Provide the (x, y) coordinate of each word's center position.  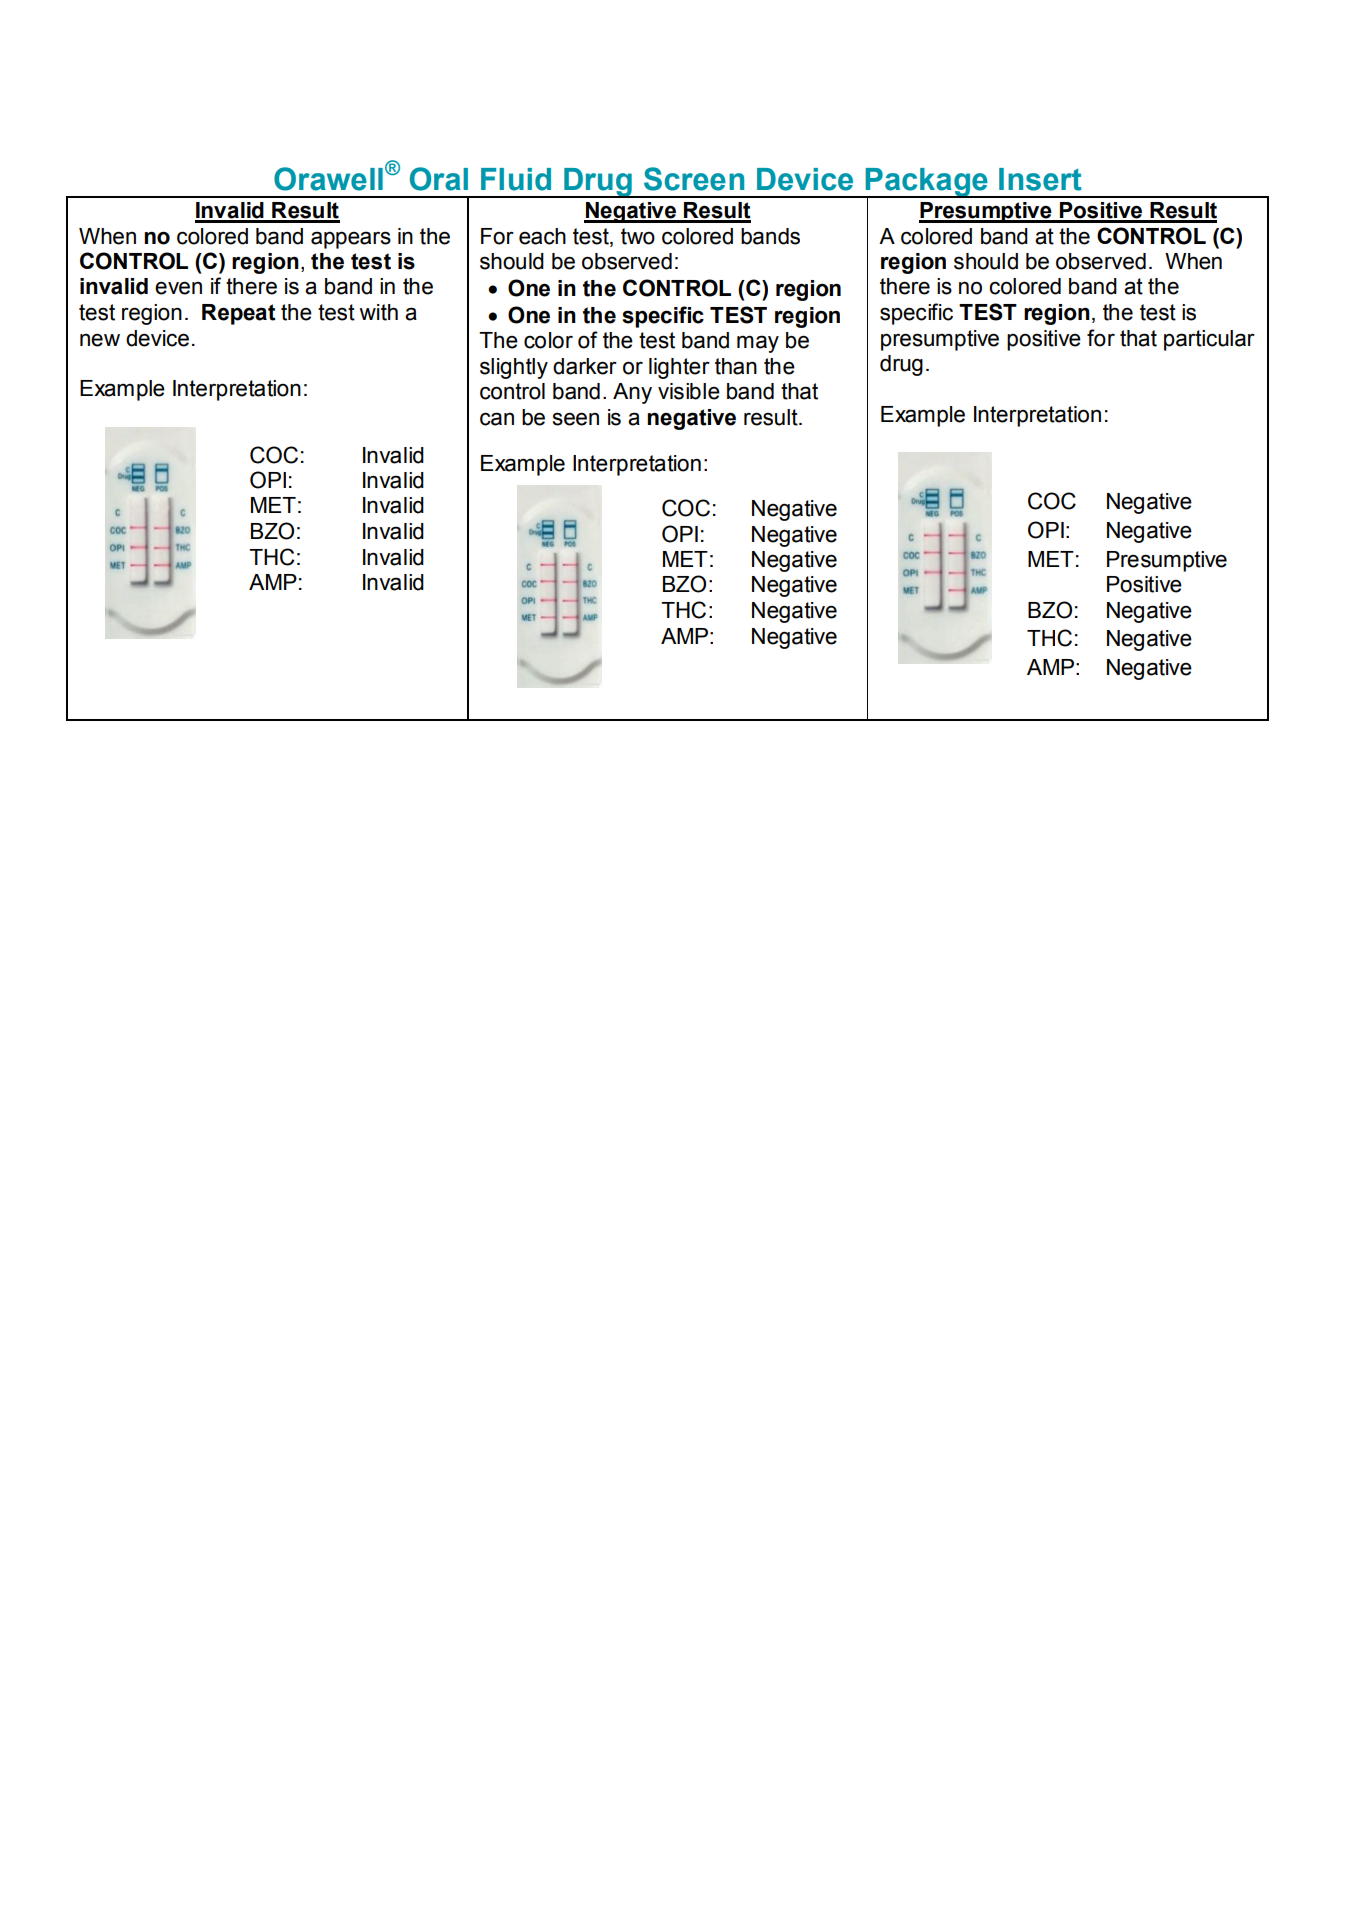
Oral (439, 179)
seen (576, 419)
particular (1209, 340)
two (638, 236)
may (758, 344)
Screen (694, 179)
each (542, 236)
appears (351, 240)
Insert (1040, 179)
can (497, 419)
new (100, 340)
